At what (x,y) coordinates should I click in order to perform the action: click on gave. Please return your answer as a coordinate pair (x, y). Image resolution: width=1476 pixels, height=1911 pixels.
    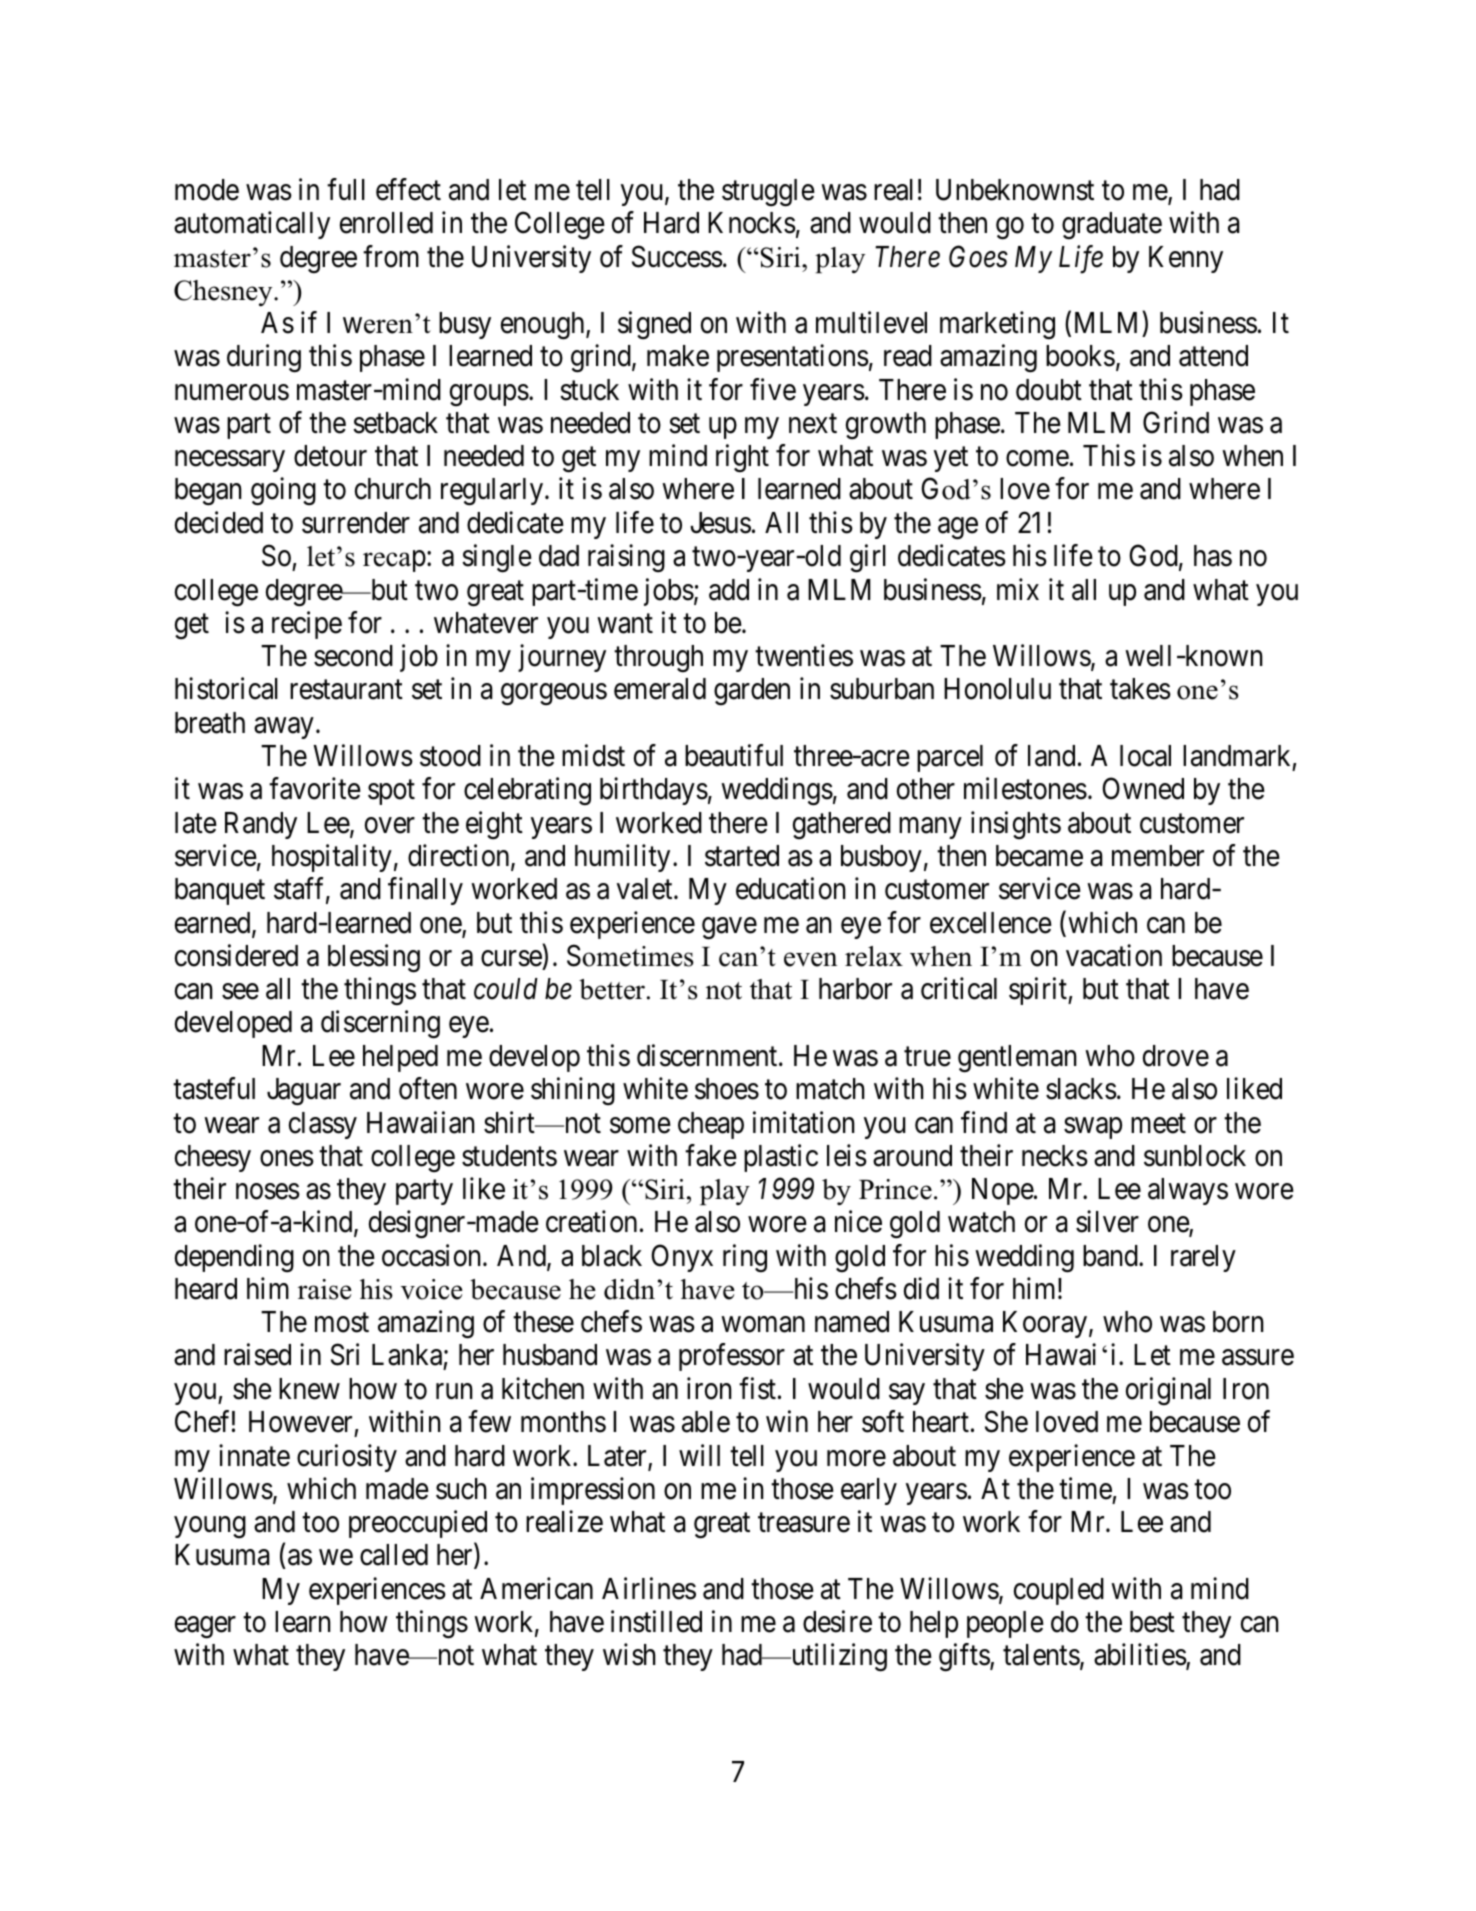
    Looking at the image, I should click on (729, 928).
